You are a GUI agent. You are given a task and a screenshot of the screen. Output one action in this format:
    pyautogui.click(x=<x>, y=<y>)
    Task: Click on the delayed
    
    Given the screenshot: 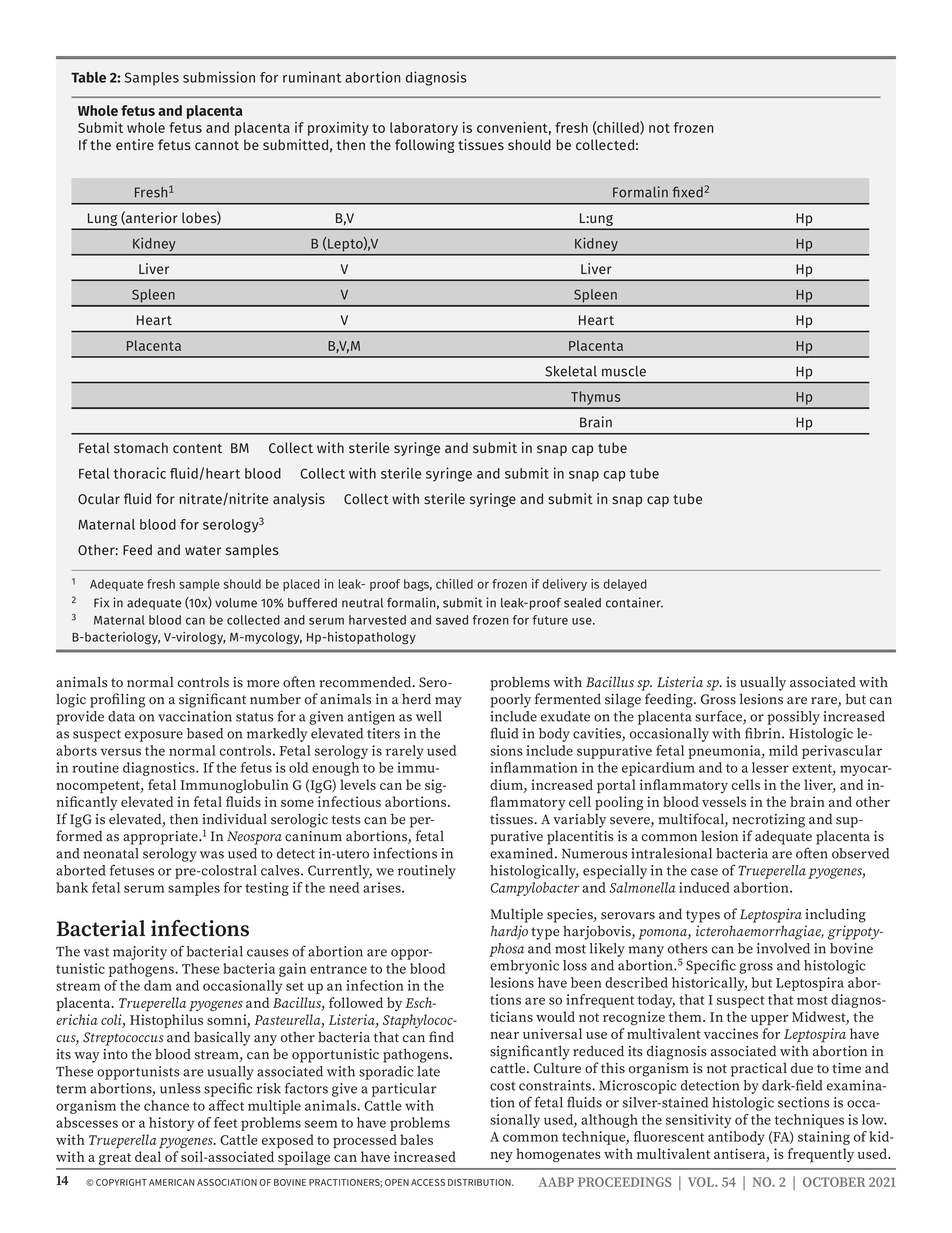 What is the action you would take?
    pyautogui.click(x=625, y=585)
